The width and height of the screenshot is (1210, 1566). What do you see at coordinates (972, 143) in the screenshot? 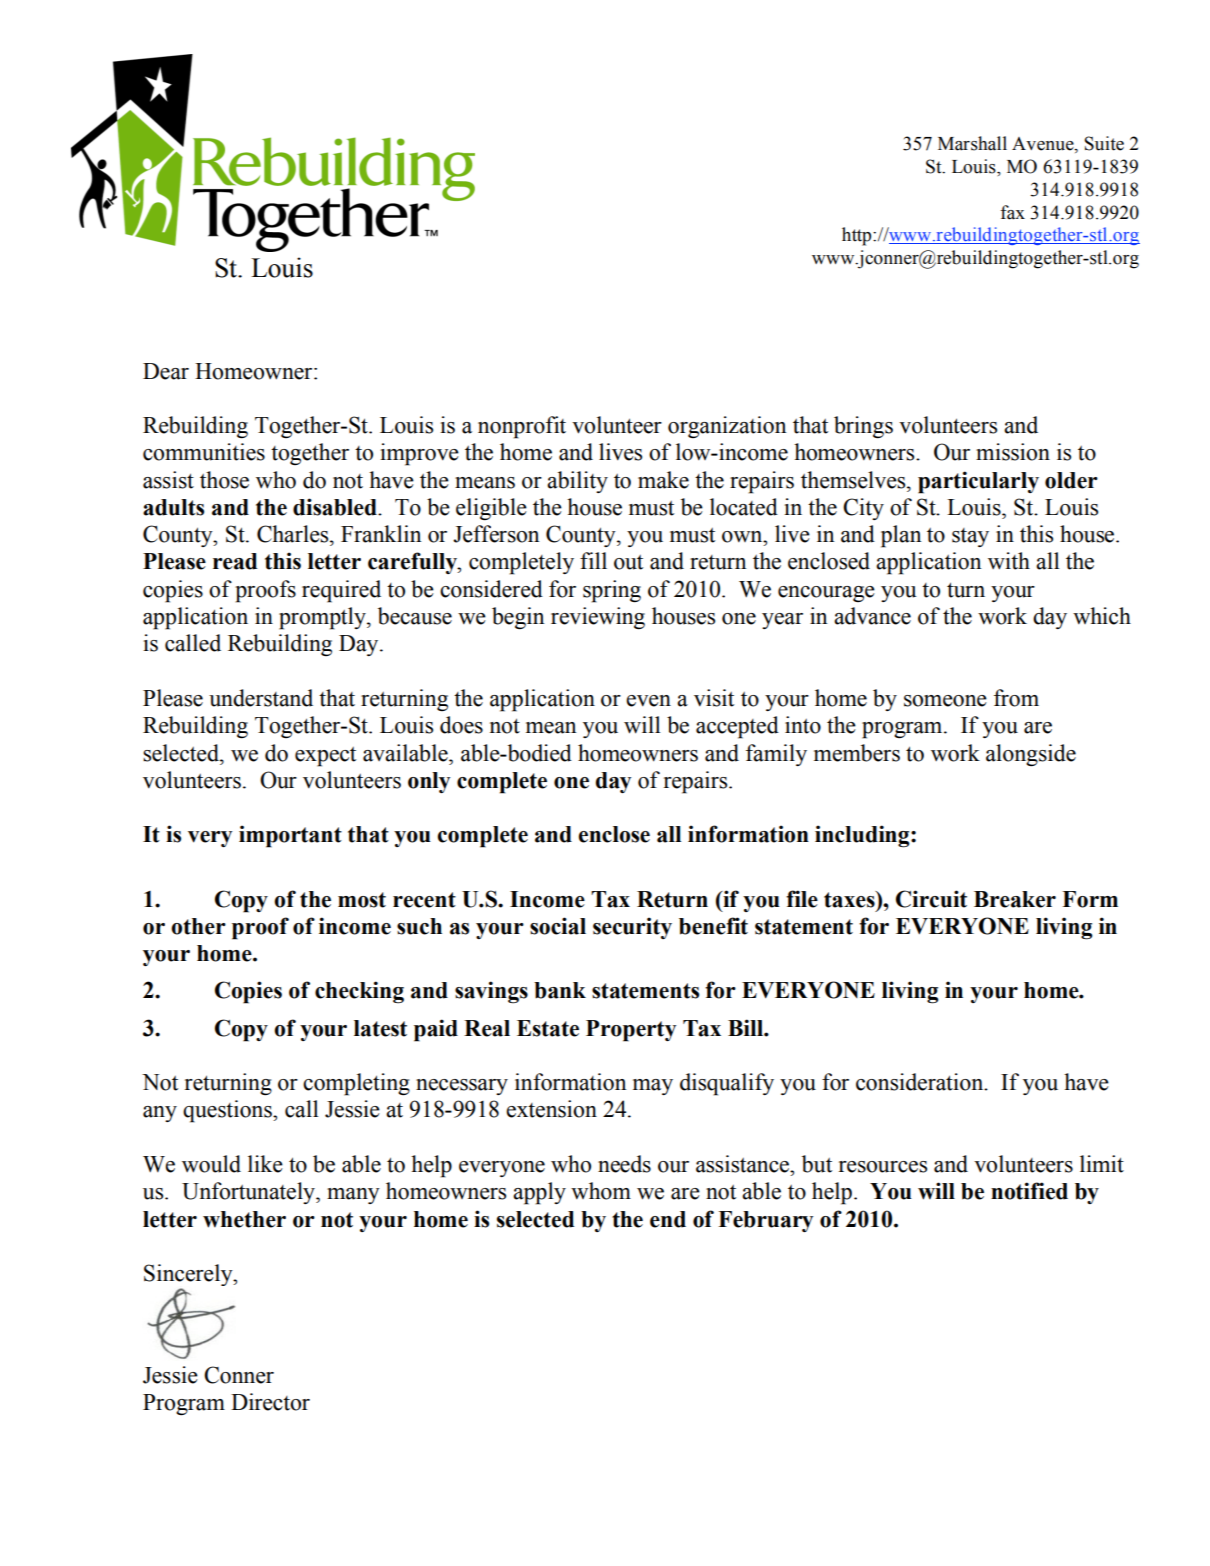
I see `Marshall` at bounding box center [972, 143].
